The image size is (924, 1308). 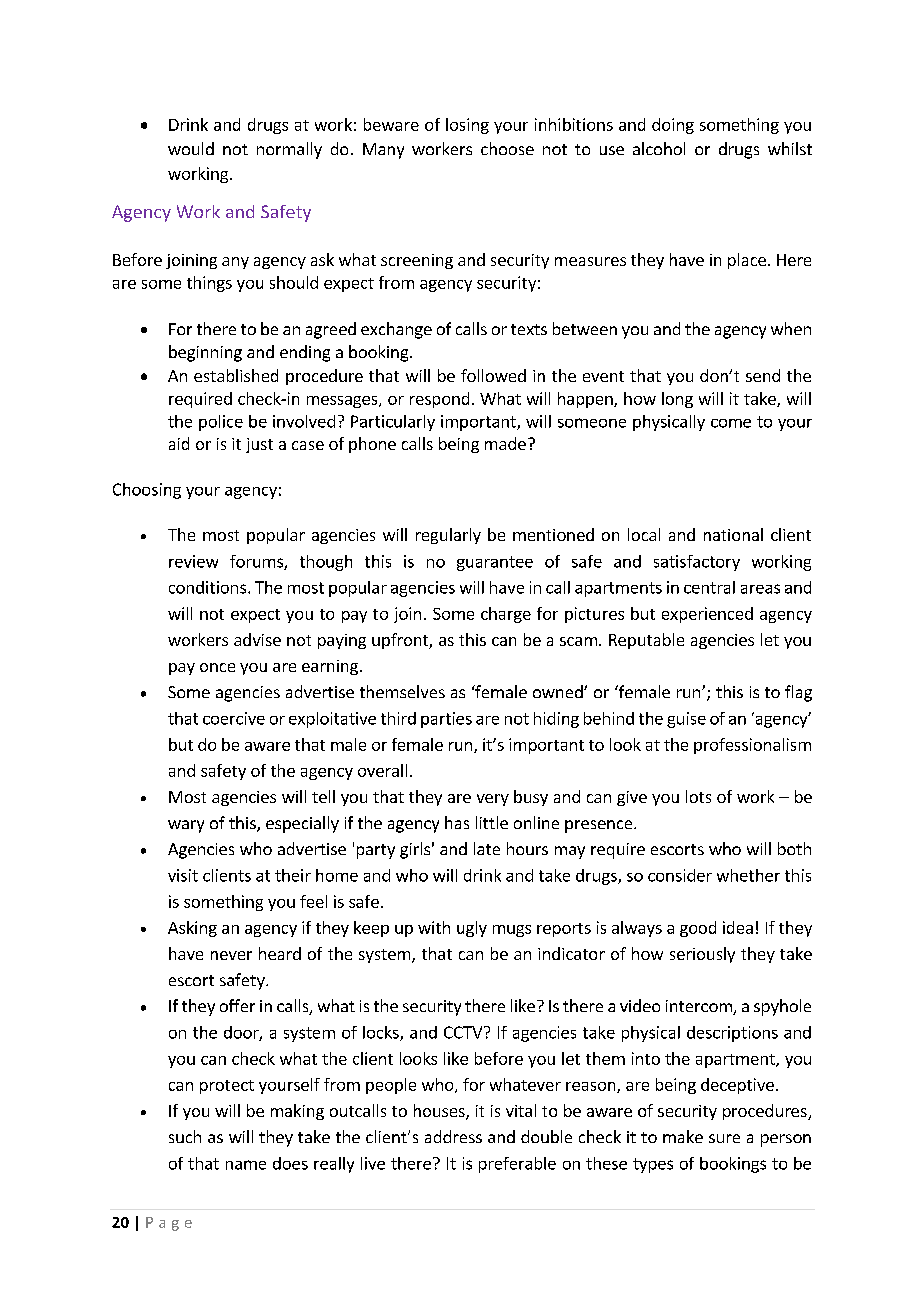 What do you see at coordinates (453, 1136) in the page?
I see `address` at bounding box center [453, 1136].
